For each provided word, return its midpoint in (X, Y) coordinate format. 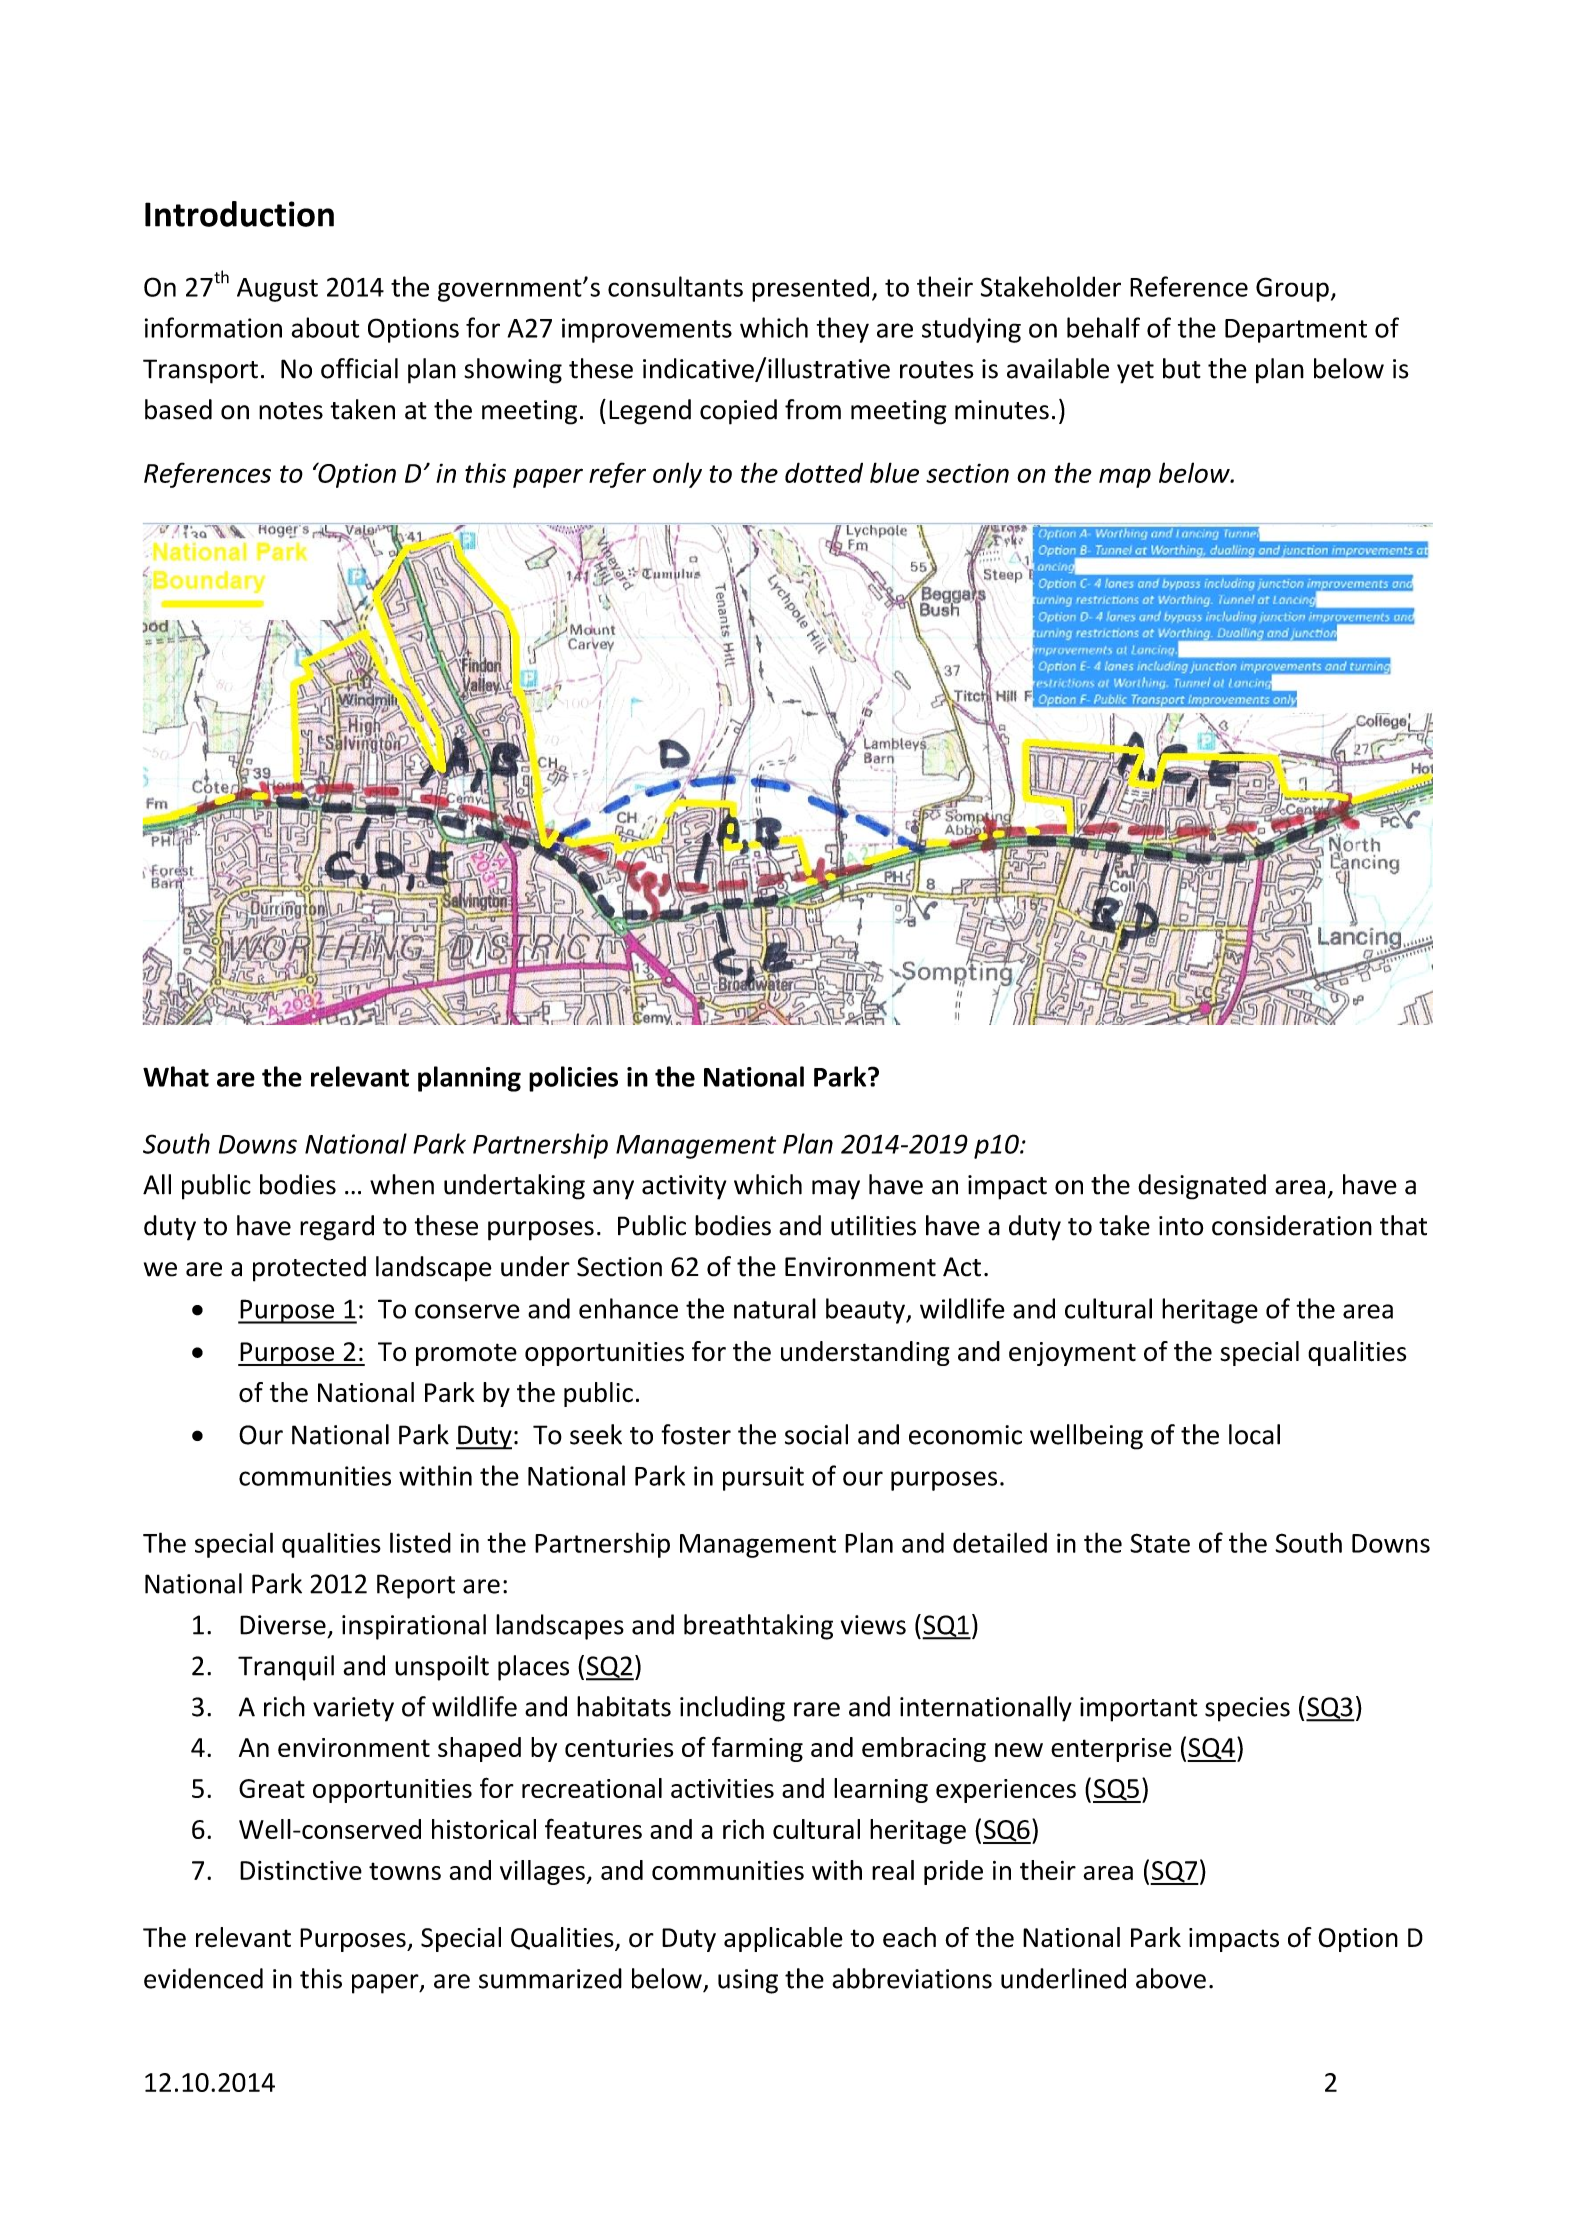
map (1125, 478)
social (816, 1434)
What (176, 1076)
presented (810, 289)
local (1254, 1434)
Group (1292, 289)
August (277, 290)
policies (573, 1079)
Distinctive (301, 1870)
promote (466, 1354)
